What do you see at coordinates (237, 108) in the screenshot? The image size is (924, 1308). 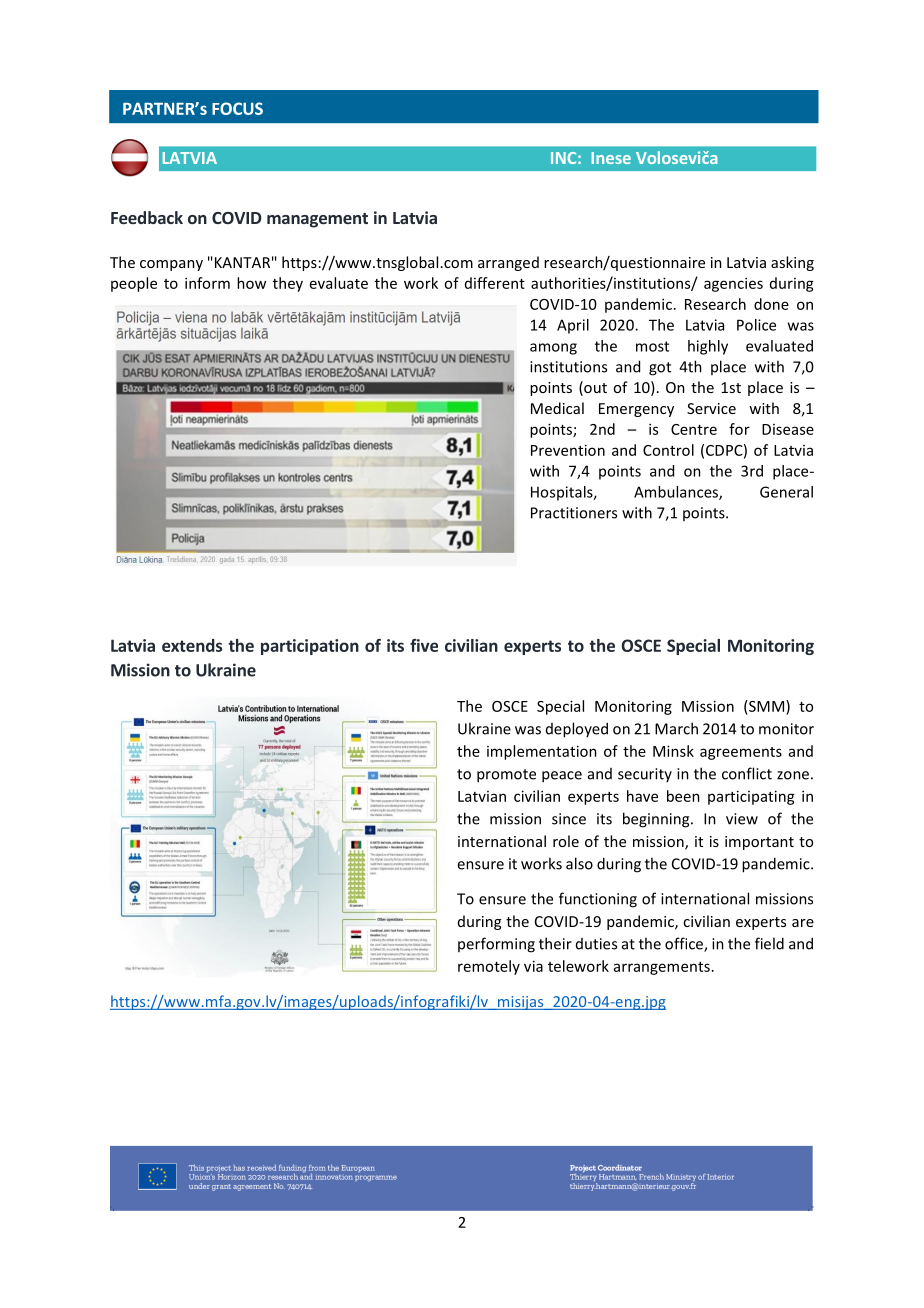 I see `FOCUS` at bounding box center [237, 108].
